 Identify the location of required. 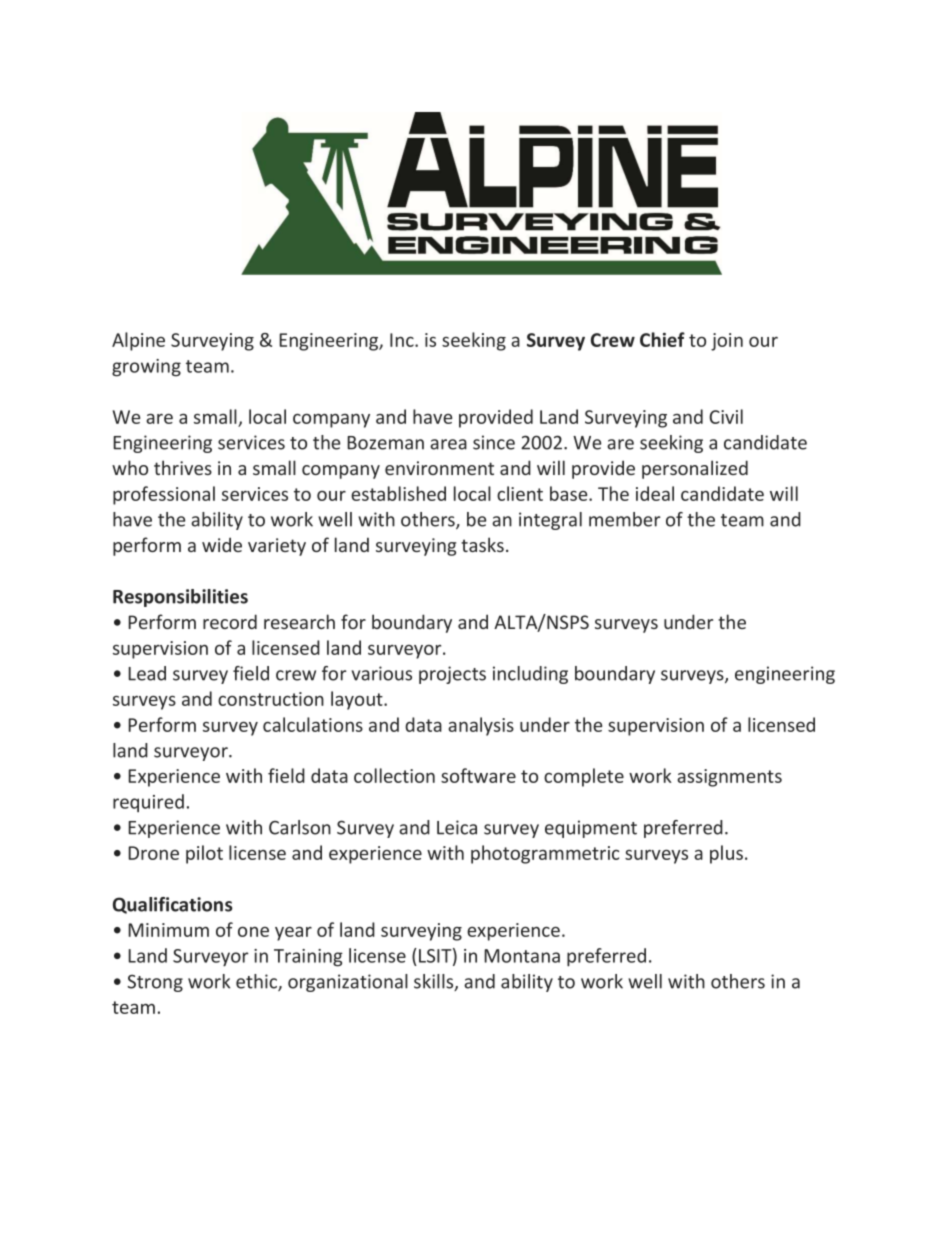
(148, 803).
